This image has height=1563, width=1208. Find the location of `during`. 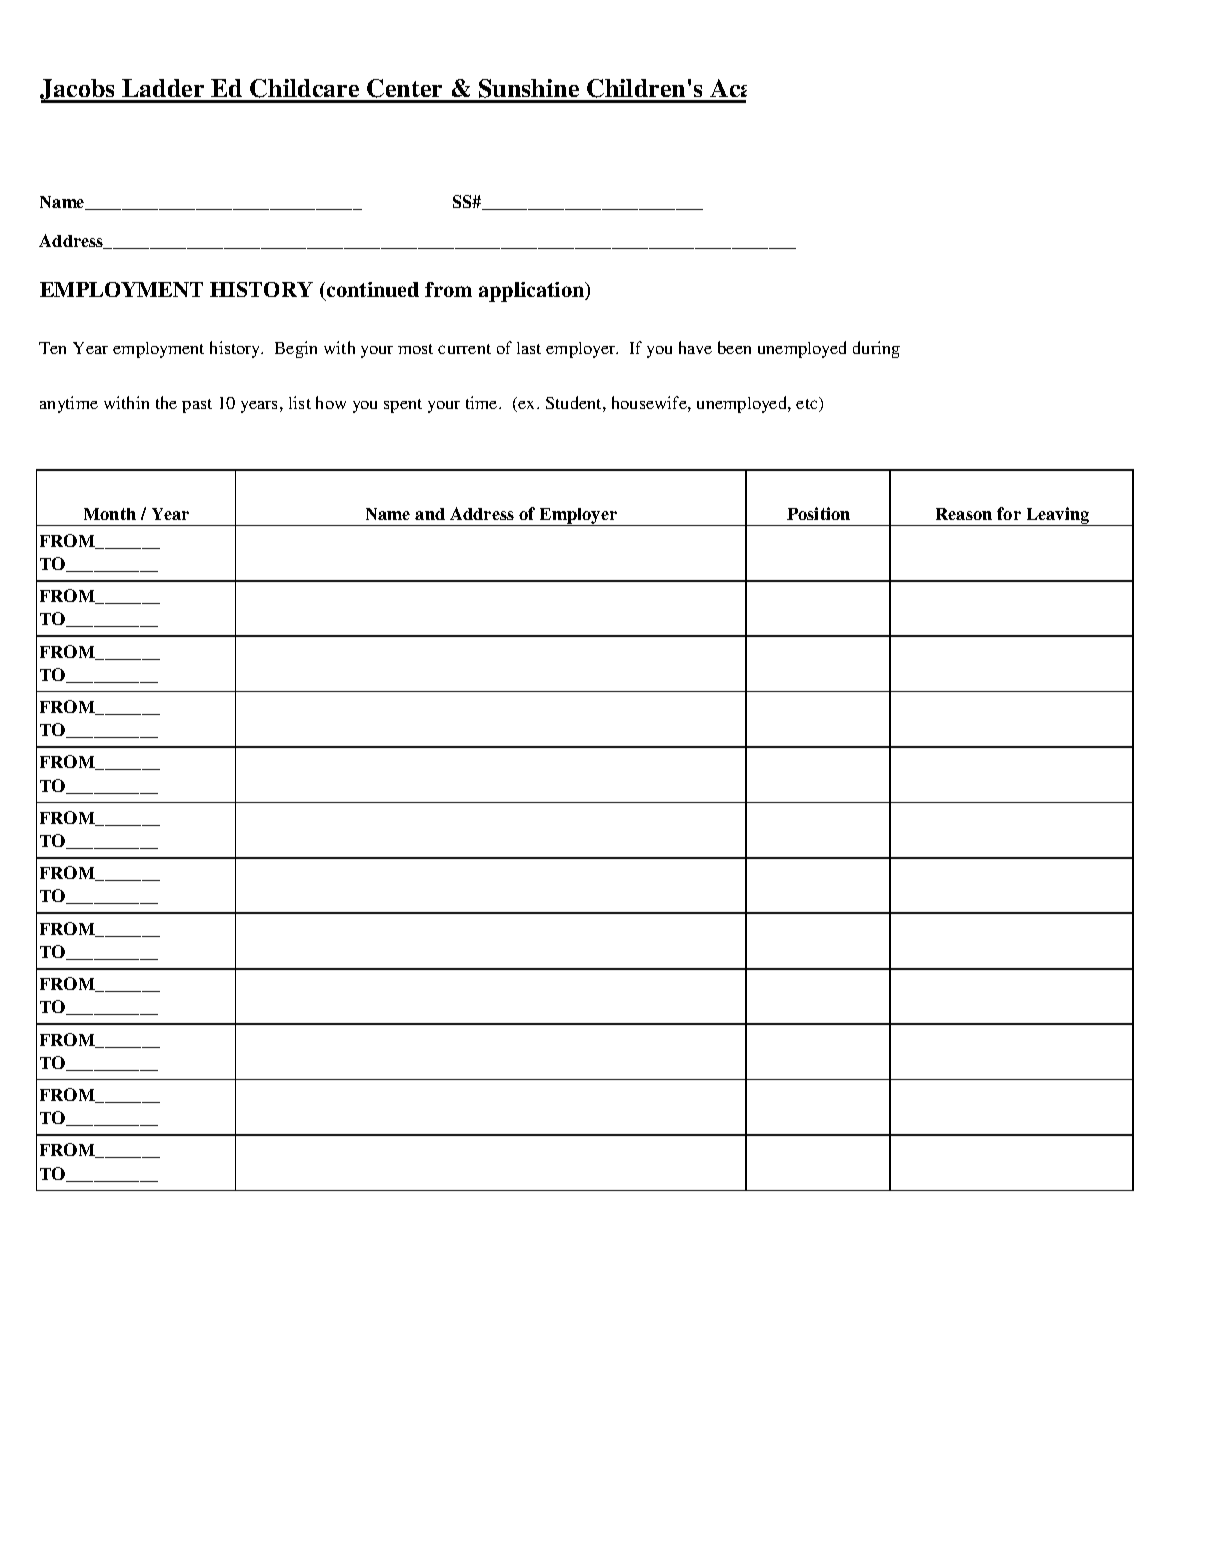

during is located at coordinates (876, 349).
